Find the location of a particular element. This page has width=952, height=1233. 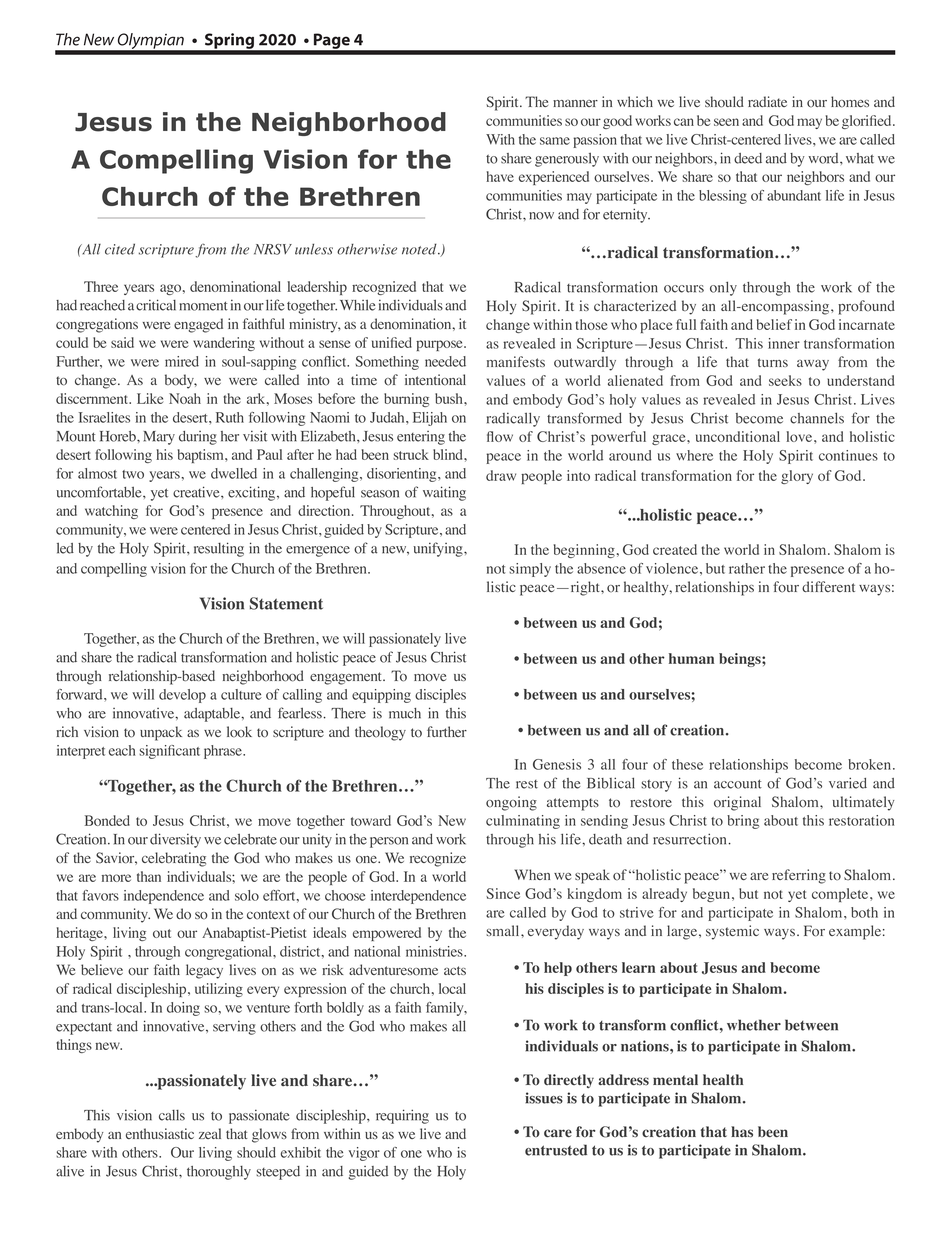

beings is located at coordinates (741, 660).
